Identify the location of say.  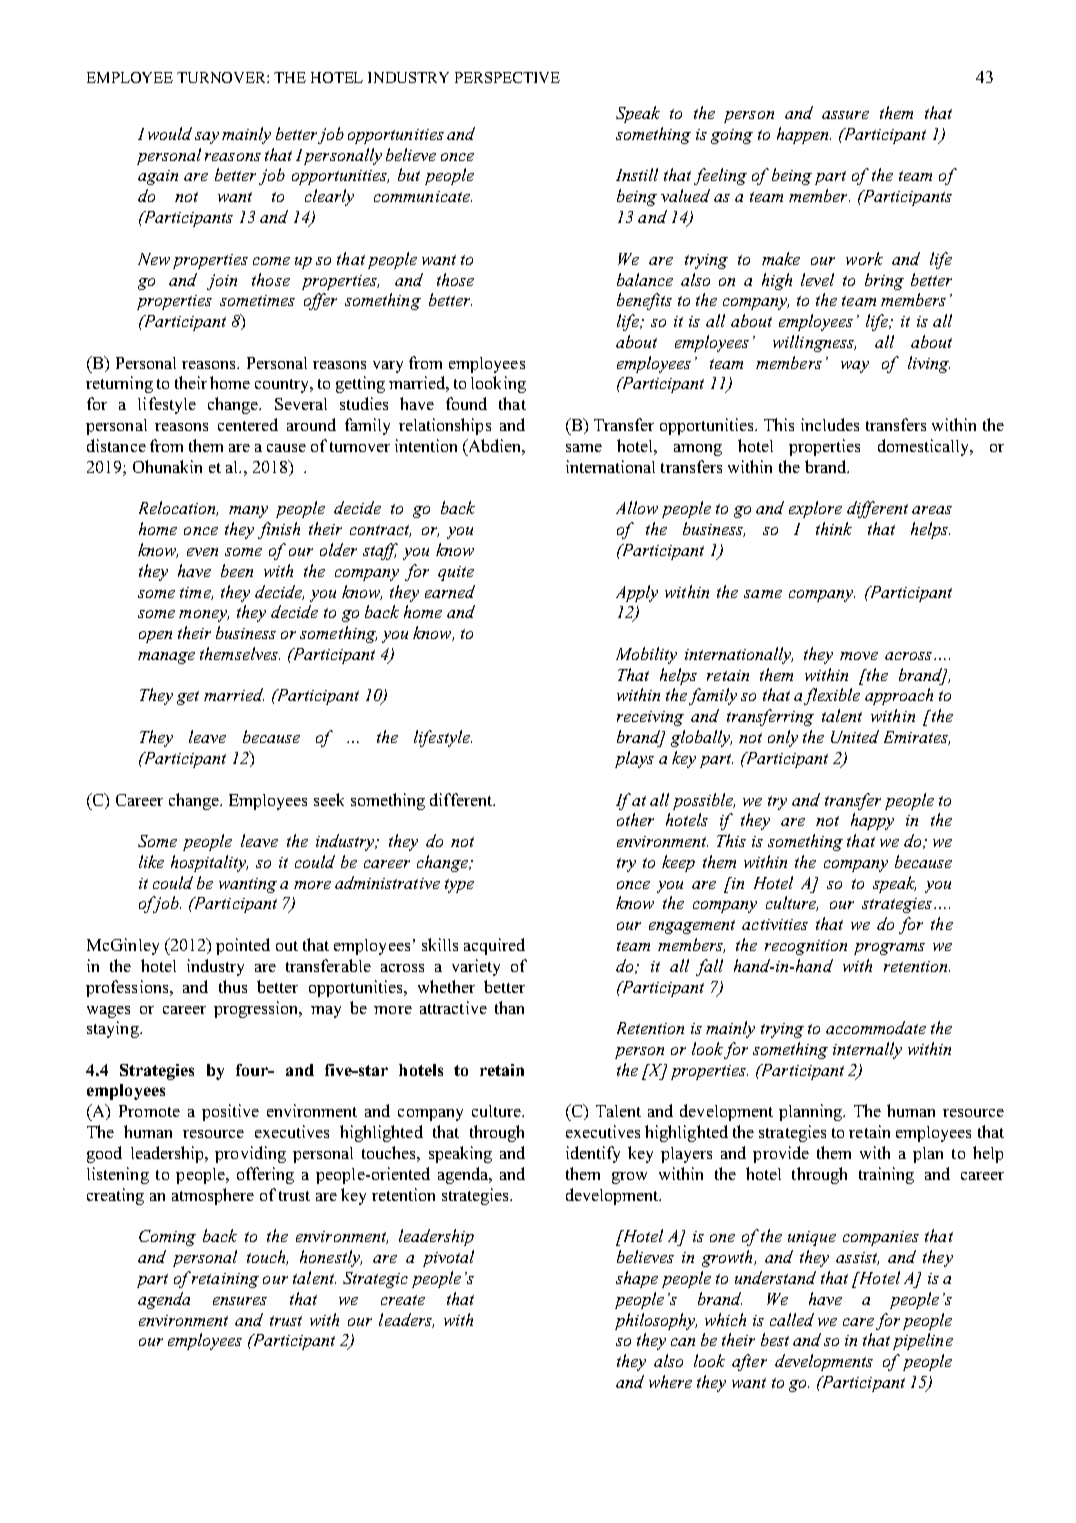
(207, 138).
